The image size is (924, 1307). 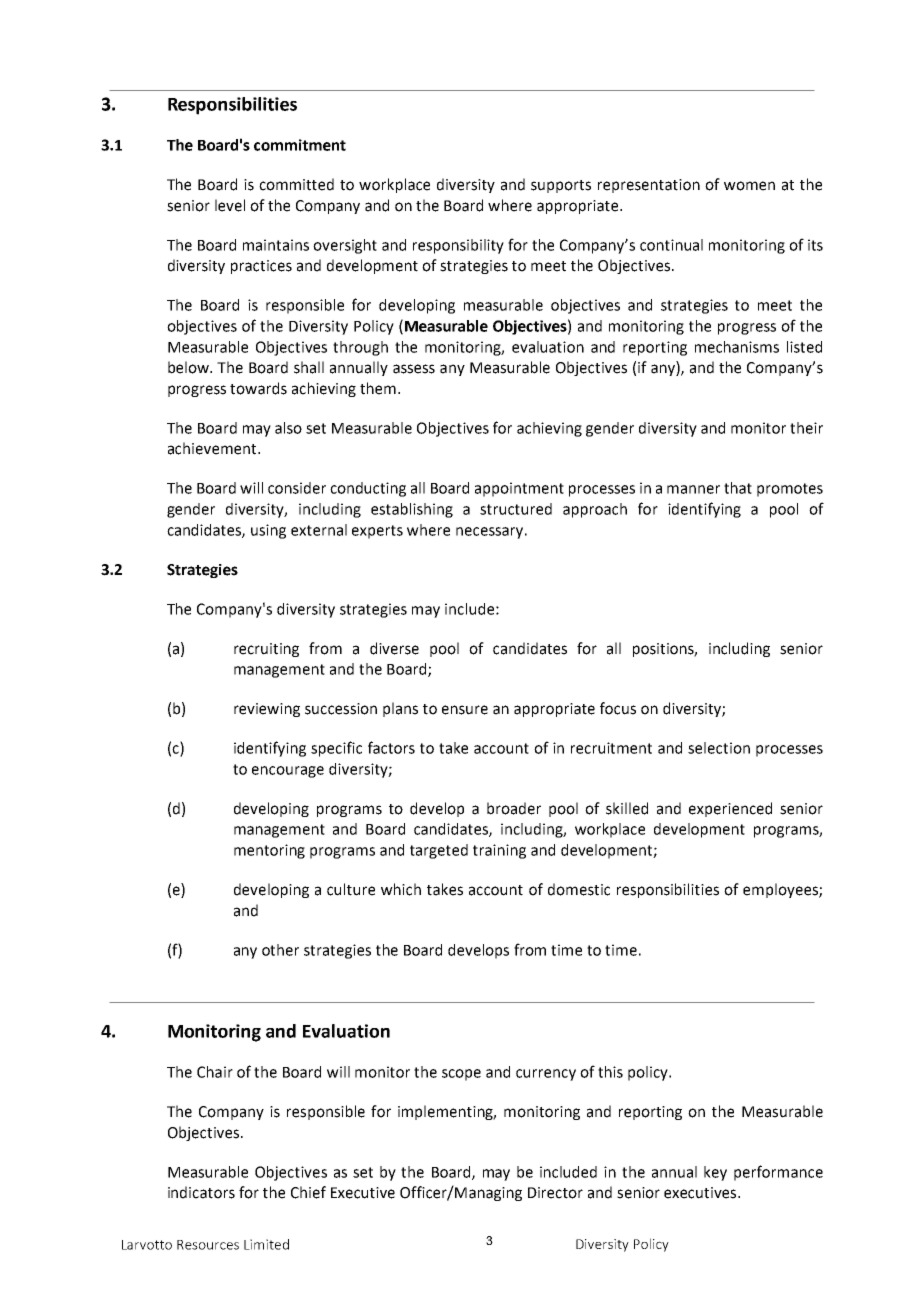 What do you see at coordinates (516, 509) in the screenshot?
I see `structured` at bounding box center [516, 509].
